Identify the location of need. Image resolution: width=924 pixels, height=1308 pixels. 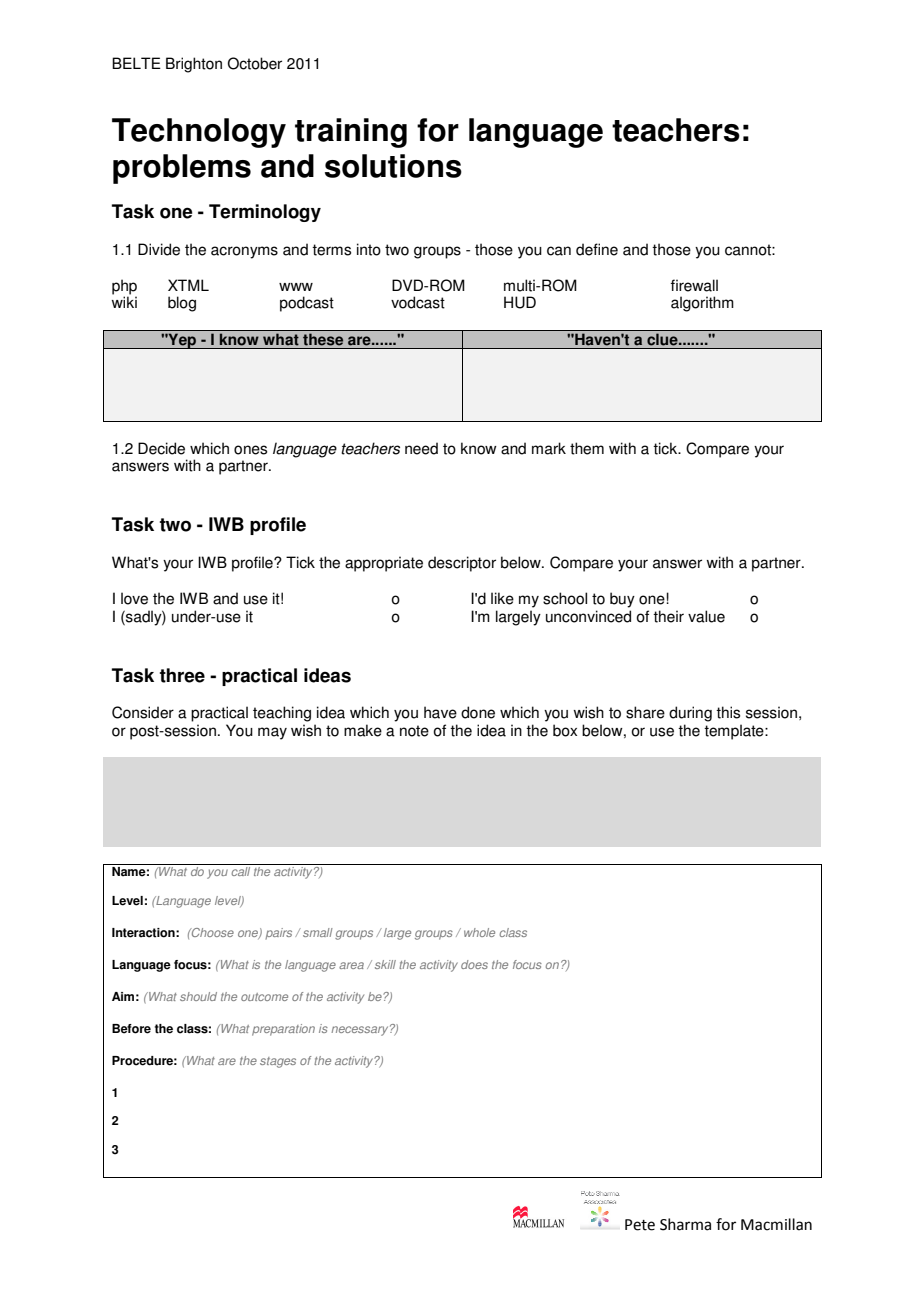
(421, 448).
